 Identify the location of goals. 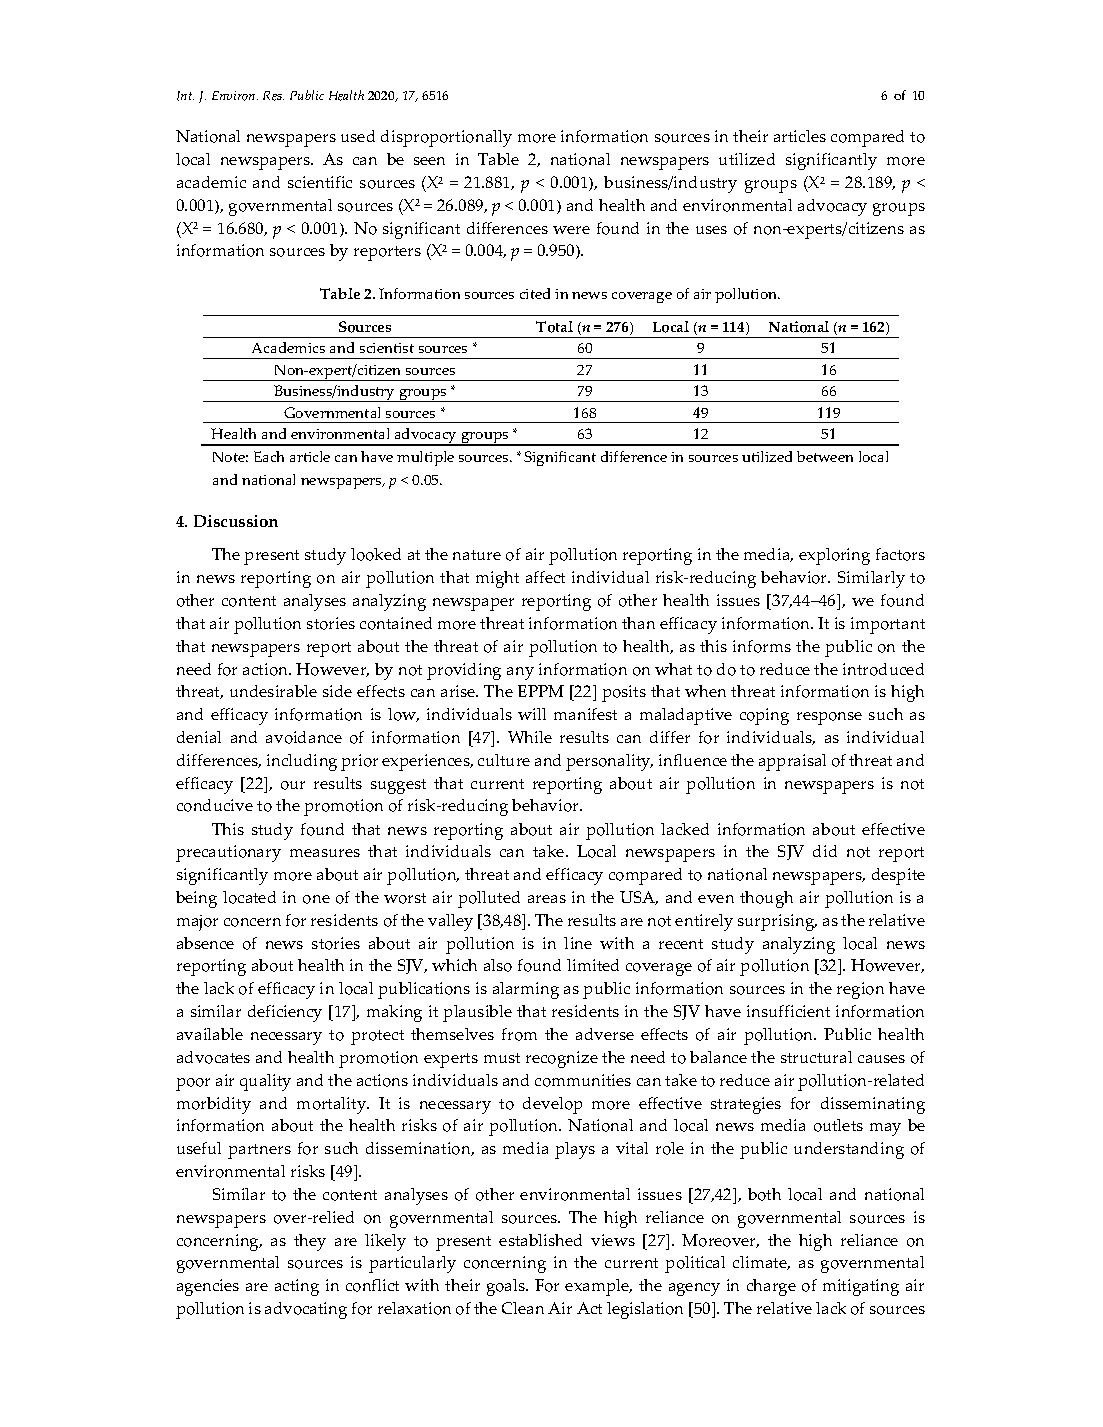
(507, 1287).
